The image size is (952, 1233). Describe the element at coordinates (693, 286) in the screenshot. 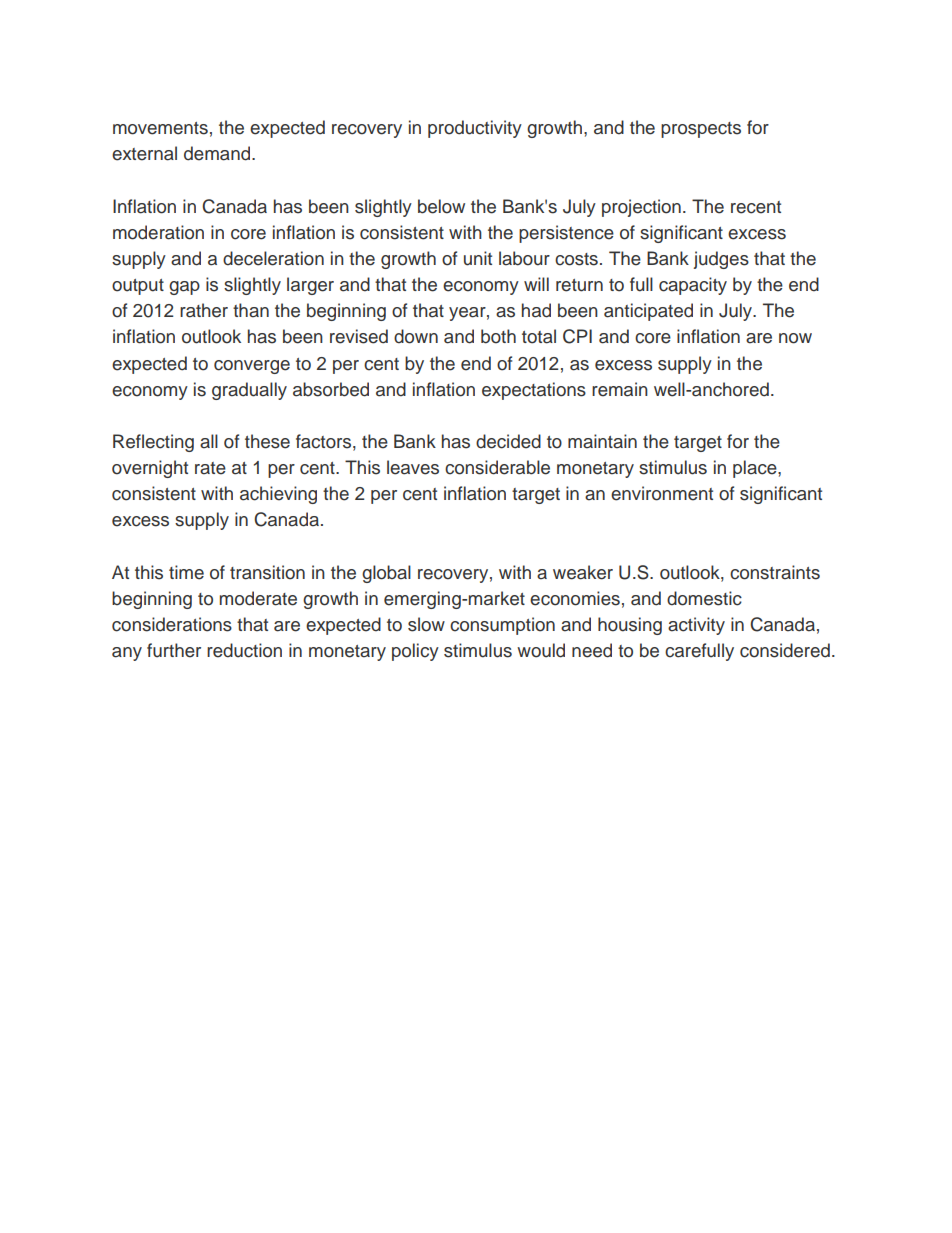

I see `capacity` at that location.
